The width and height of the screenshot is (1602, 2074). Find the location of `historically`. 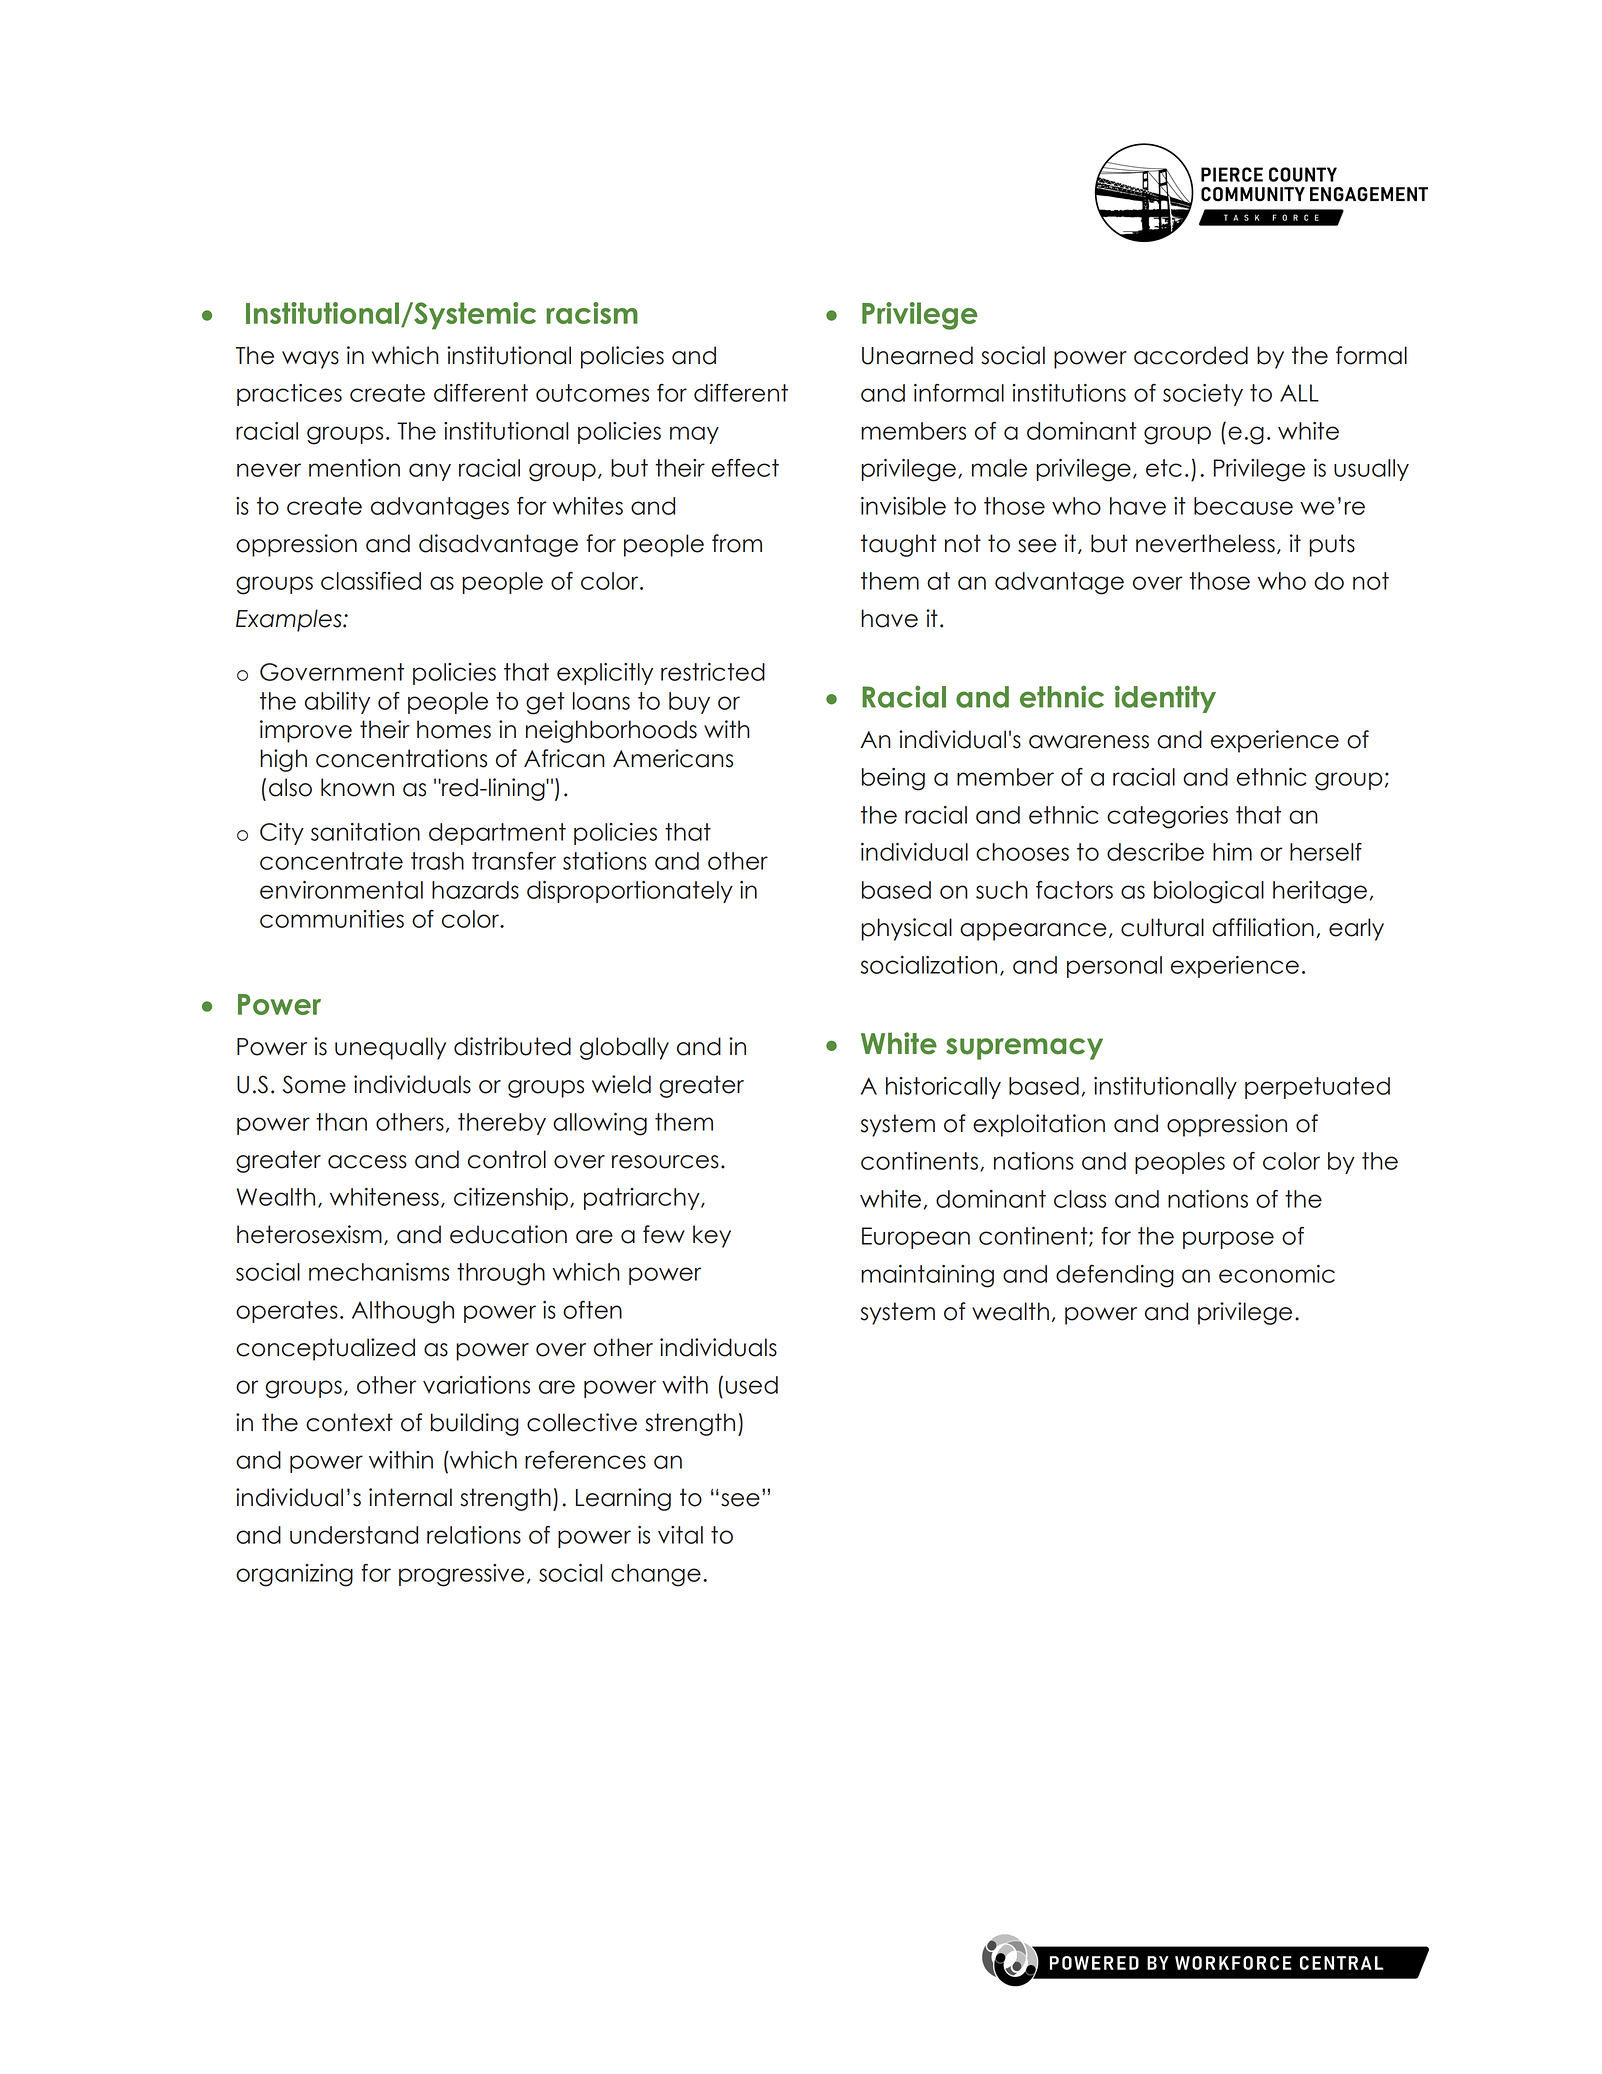

historically is located at coordinates (943, 1088).
